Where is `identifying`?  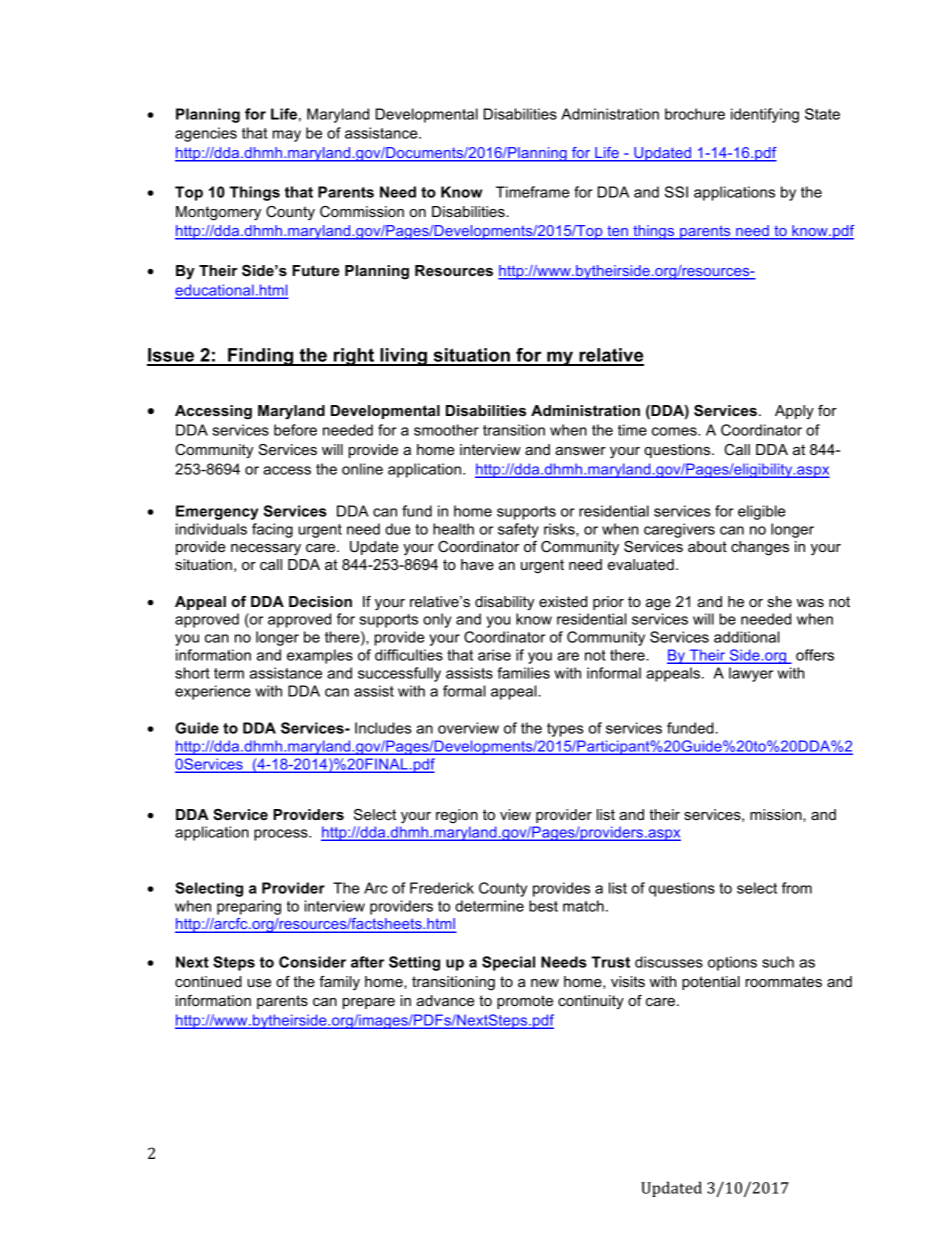 identifying is located at coordinates (765, 115).
